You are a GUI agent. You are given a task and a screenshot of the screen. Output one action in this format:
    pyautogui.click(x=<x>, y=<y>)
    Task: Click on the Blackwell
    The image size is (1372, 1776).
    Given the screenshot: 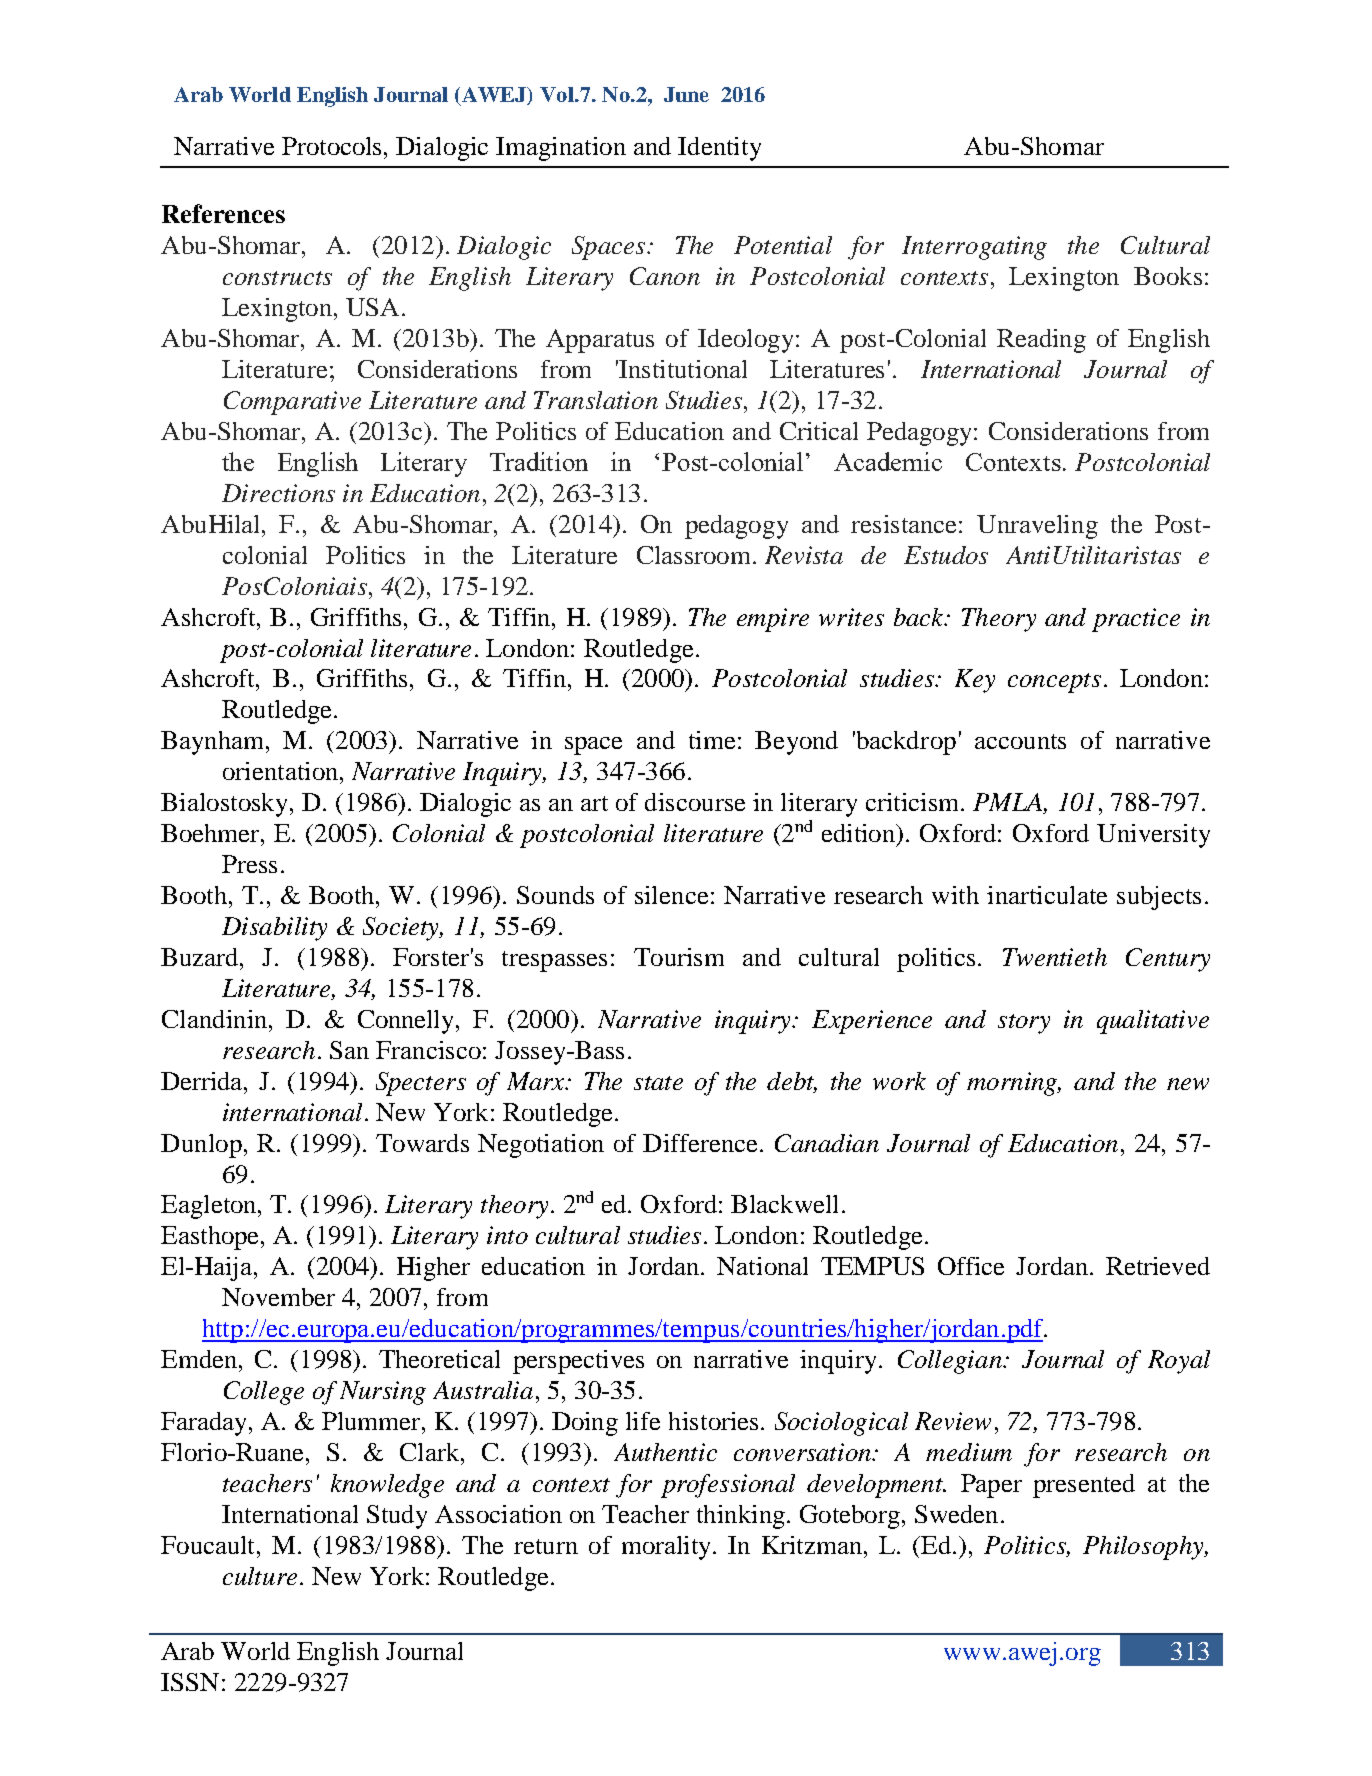 What is the action you would take?
    pyautogui.click(x=784, y=1204)
